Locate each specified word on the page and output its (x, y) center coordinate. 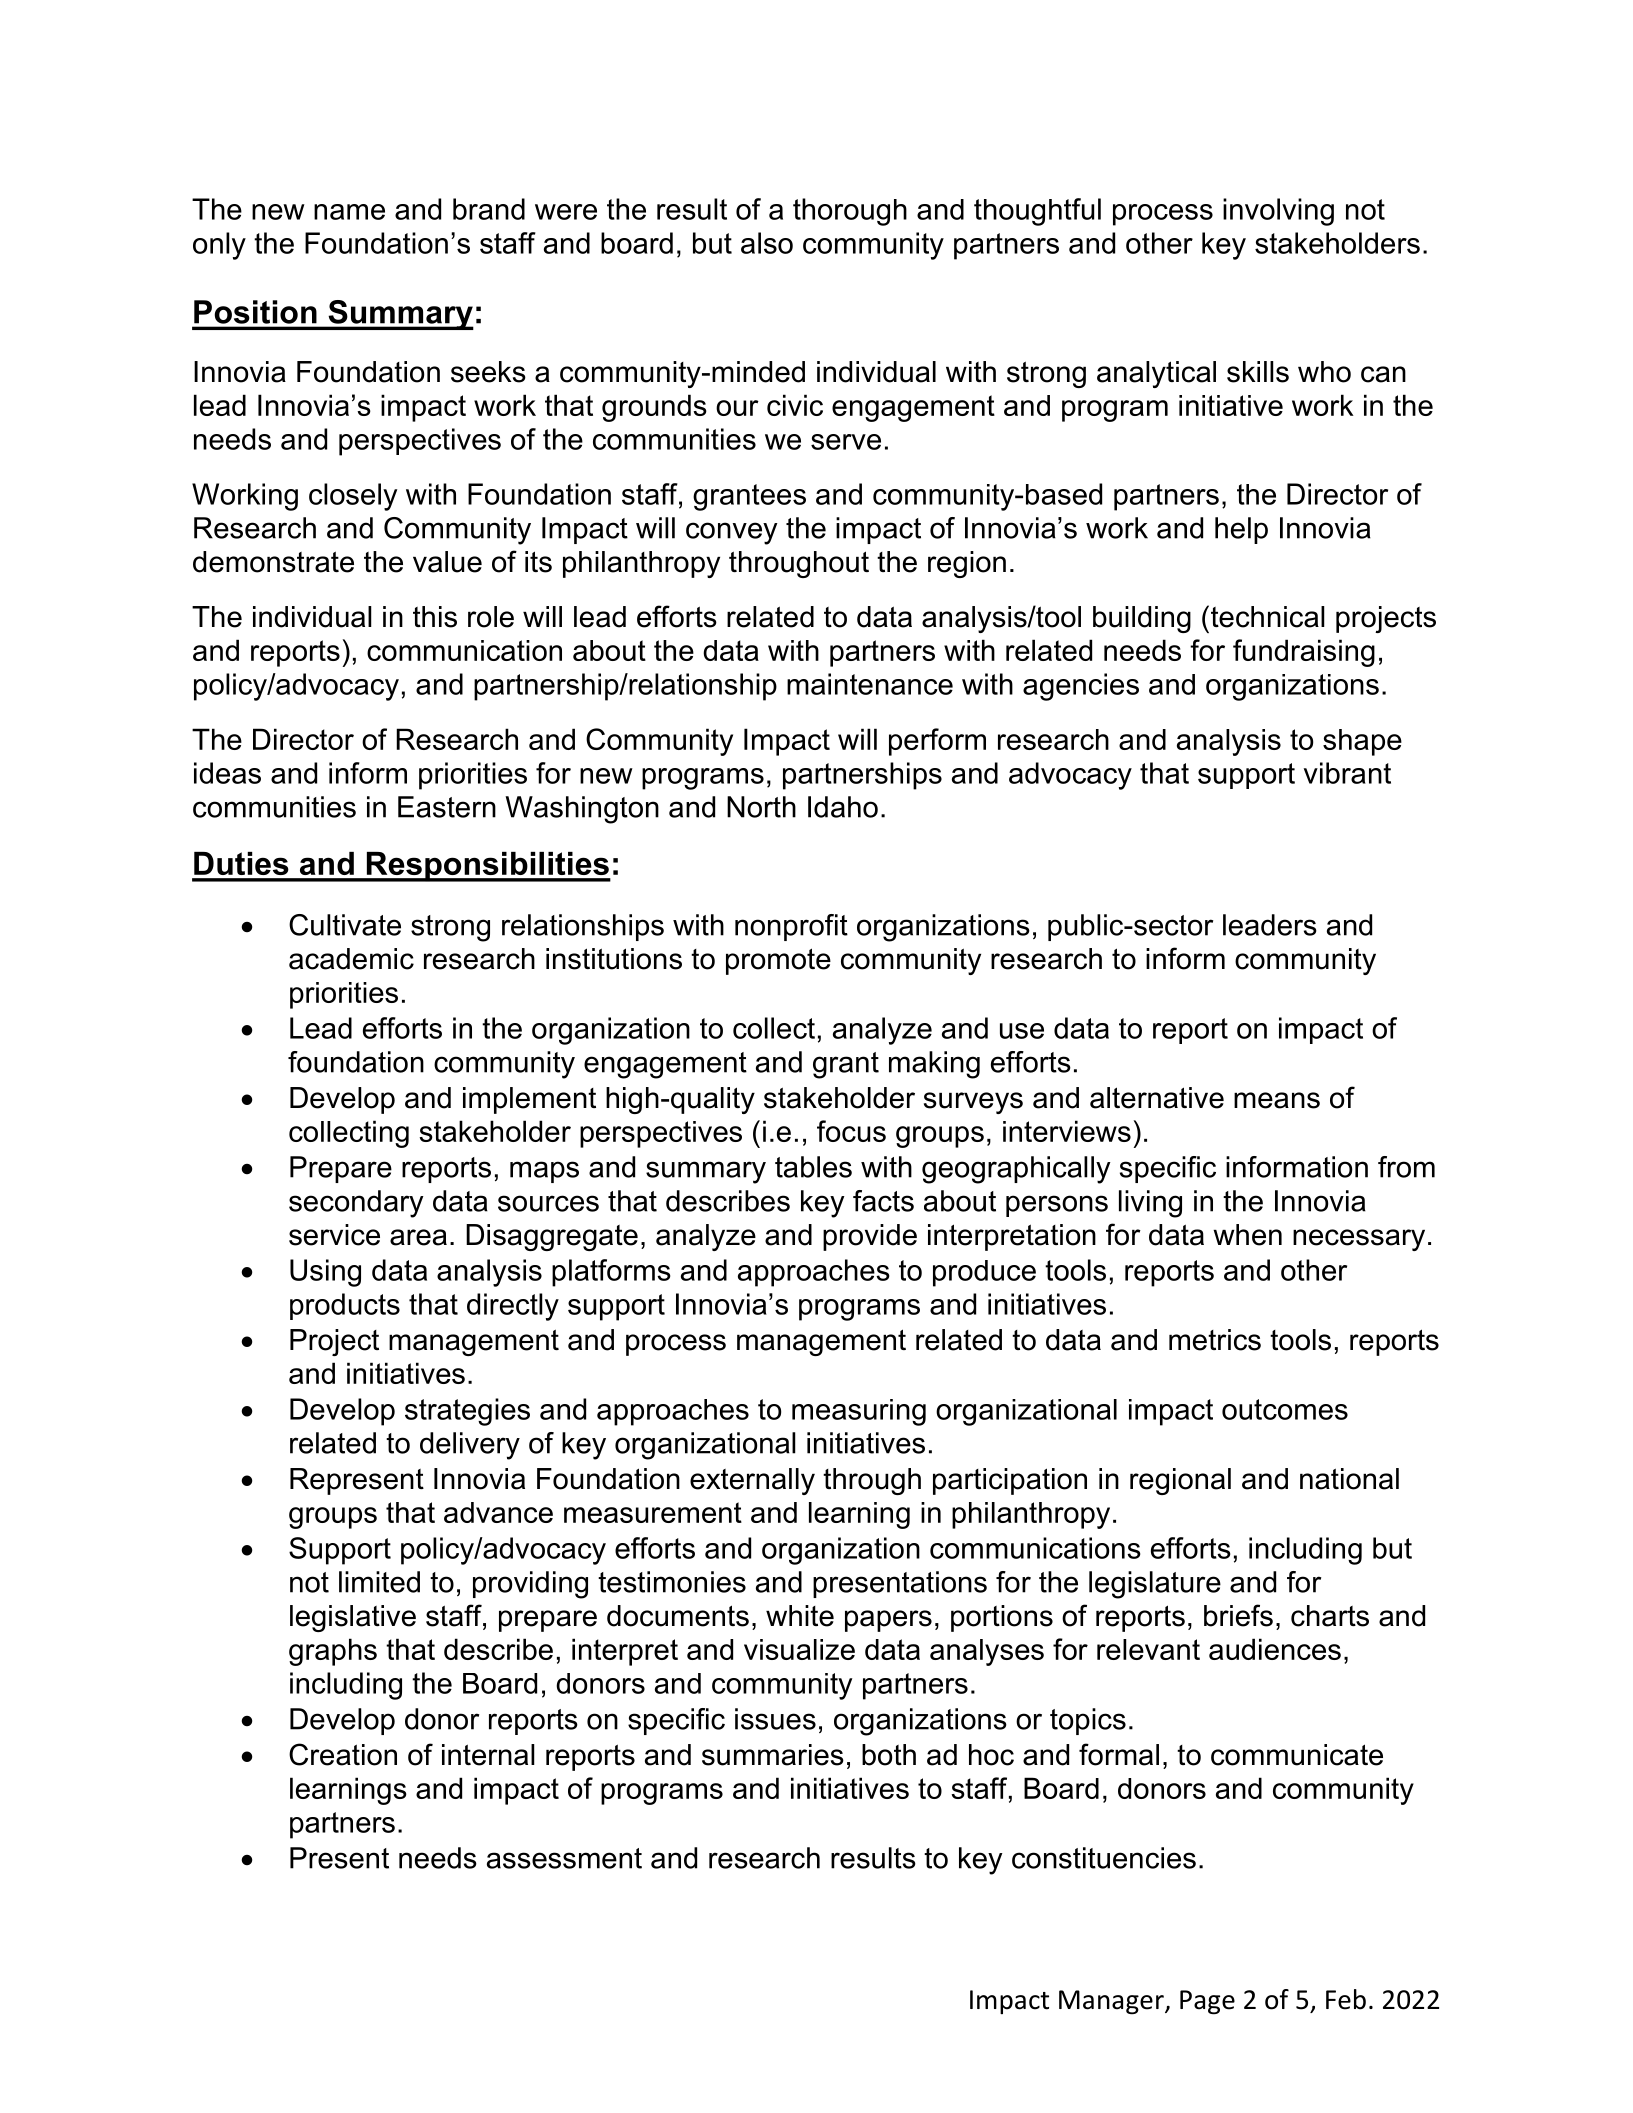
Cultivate (345, 925)
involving (1278, 212)
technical (1266, 616)
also (767, 243)
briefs (1238, 1615)
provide (870, 1237)
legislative (353, 1618)
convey (732, 533)
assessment (564, 1858)
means (1277, 1100)
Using (325, 1273)
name (349, 212)
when (1247, 1235)
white (800, 1616)
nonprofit (791, 927)
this (435, 617)
